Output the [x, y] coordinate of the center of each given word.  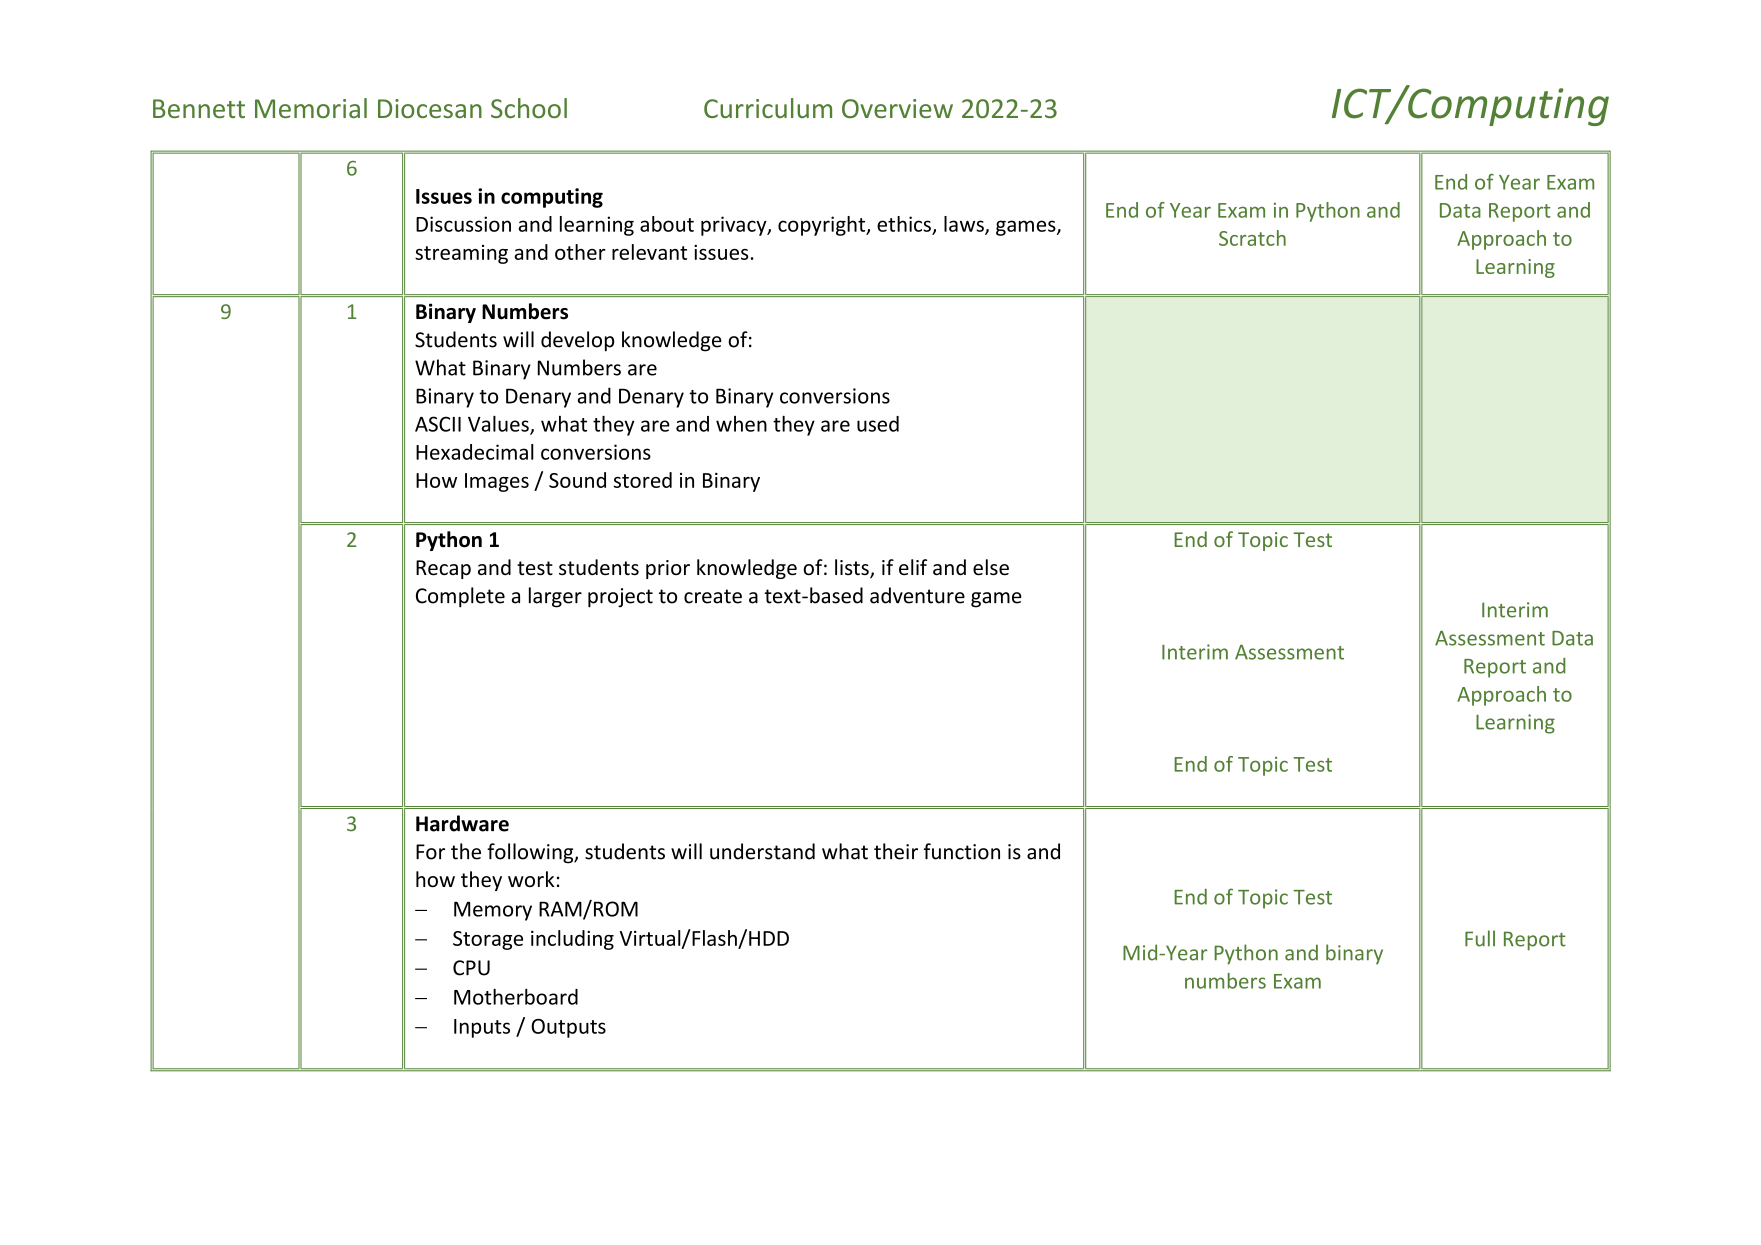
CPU [471, 968]
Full [1480, 938]
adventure [917, 595]
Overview [897, 108]
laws [965, 225]
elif [913, 567]
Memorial [311, 108]
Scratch [1252, 238]
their [896, 851]
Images [497, 482]
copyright [823, 226]
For [430, 852]
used [878, 424]
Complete [460, 597]
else [991, 567]
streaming [461, 254]
